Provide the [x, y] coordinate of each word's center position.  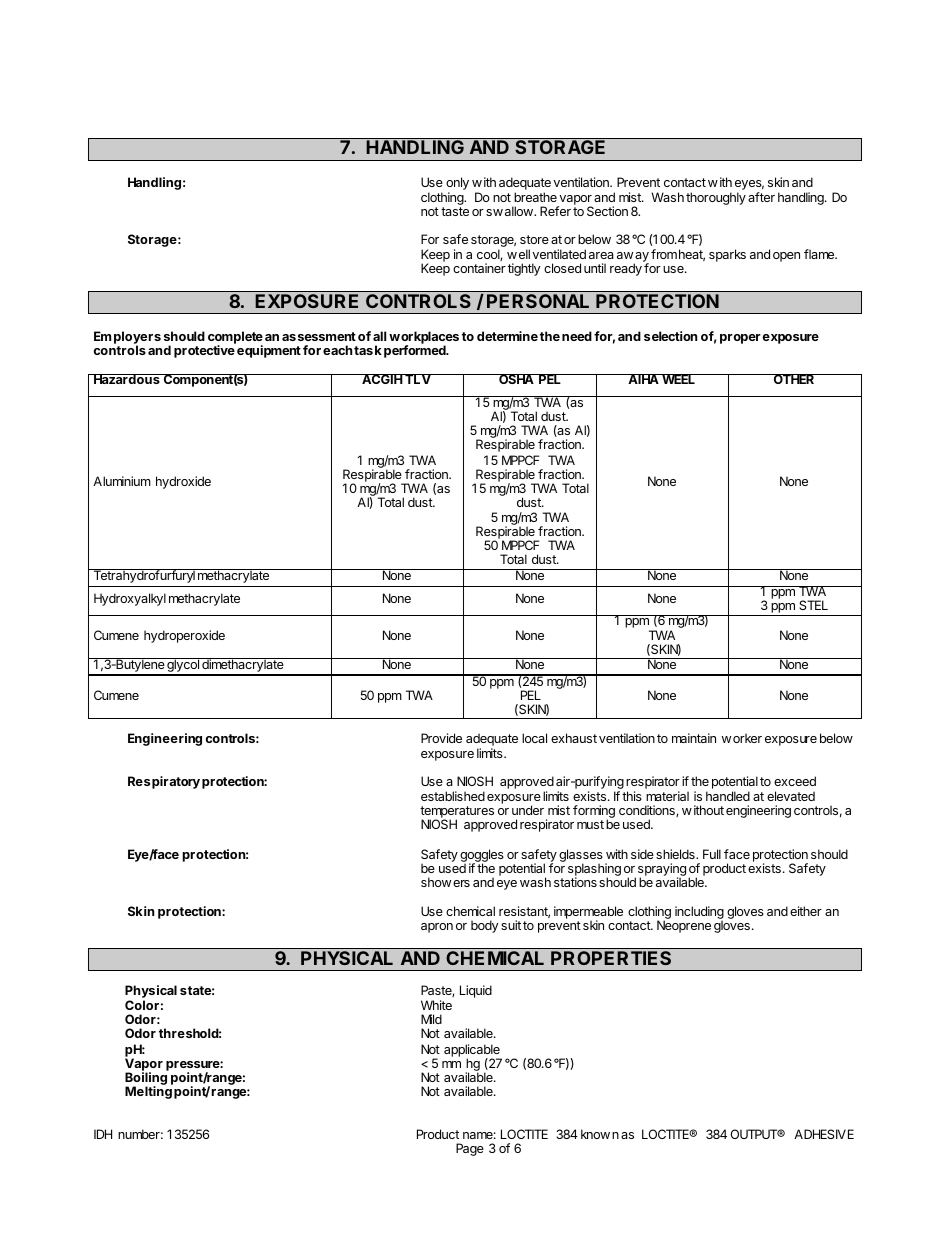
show [436, 882]
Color [142, 1005]
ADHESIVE [824, 1134]
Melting [149, 1091]
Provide [441, 738]
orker [747, 738]
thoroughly [716, 198]
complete [235, 338]
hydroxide [183, 482]
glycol [183, 666]
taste [455, 211]
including [699, 914]
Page [470, 1149]
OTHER [794, 379]
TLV [417, 379]
